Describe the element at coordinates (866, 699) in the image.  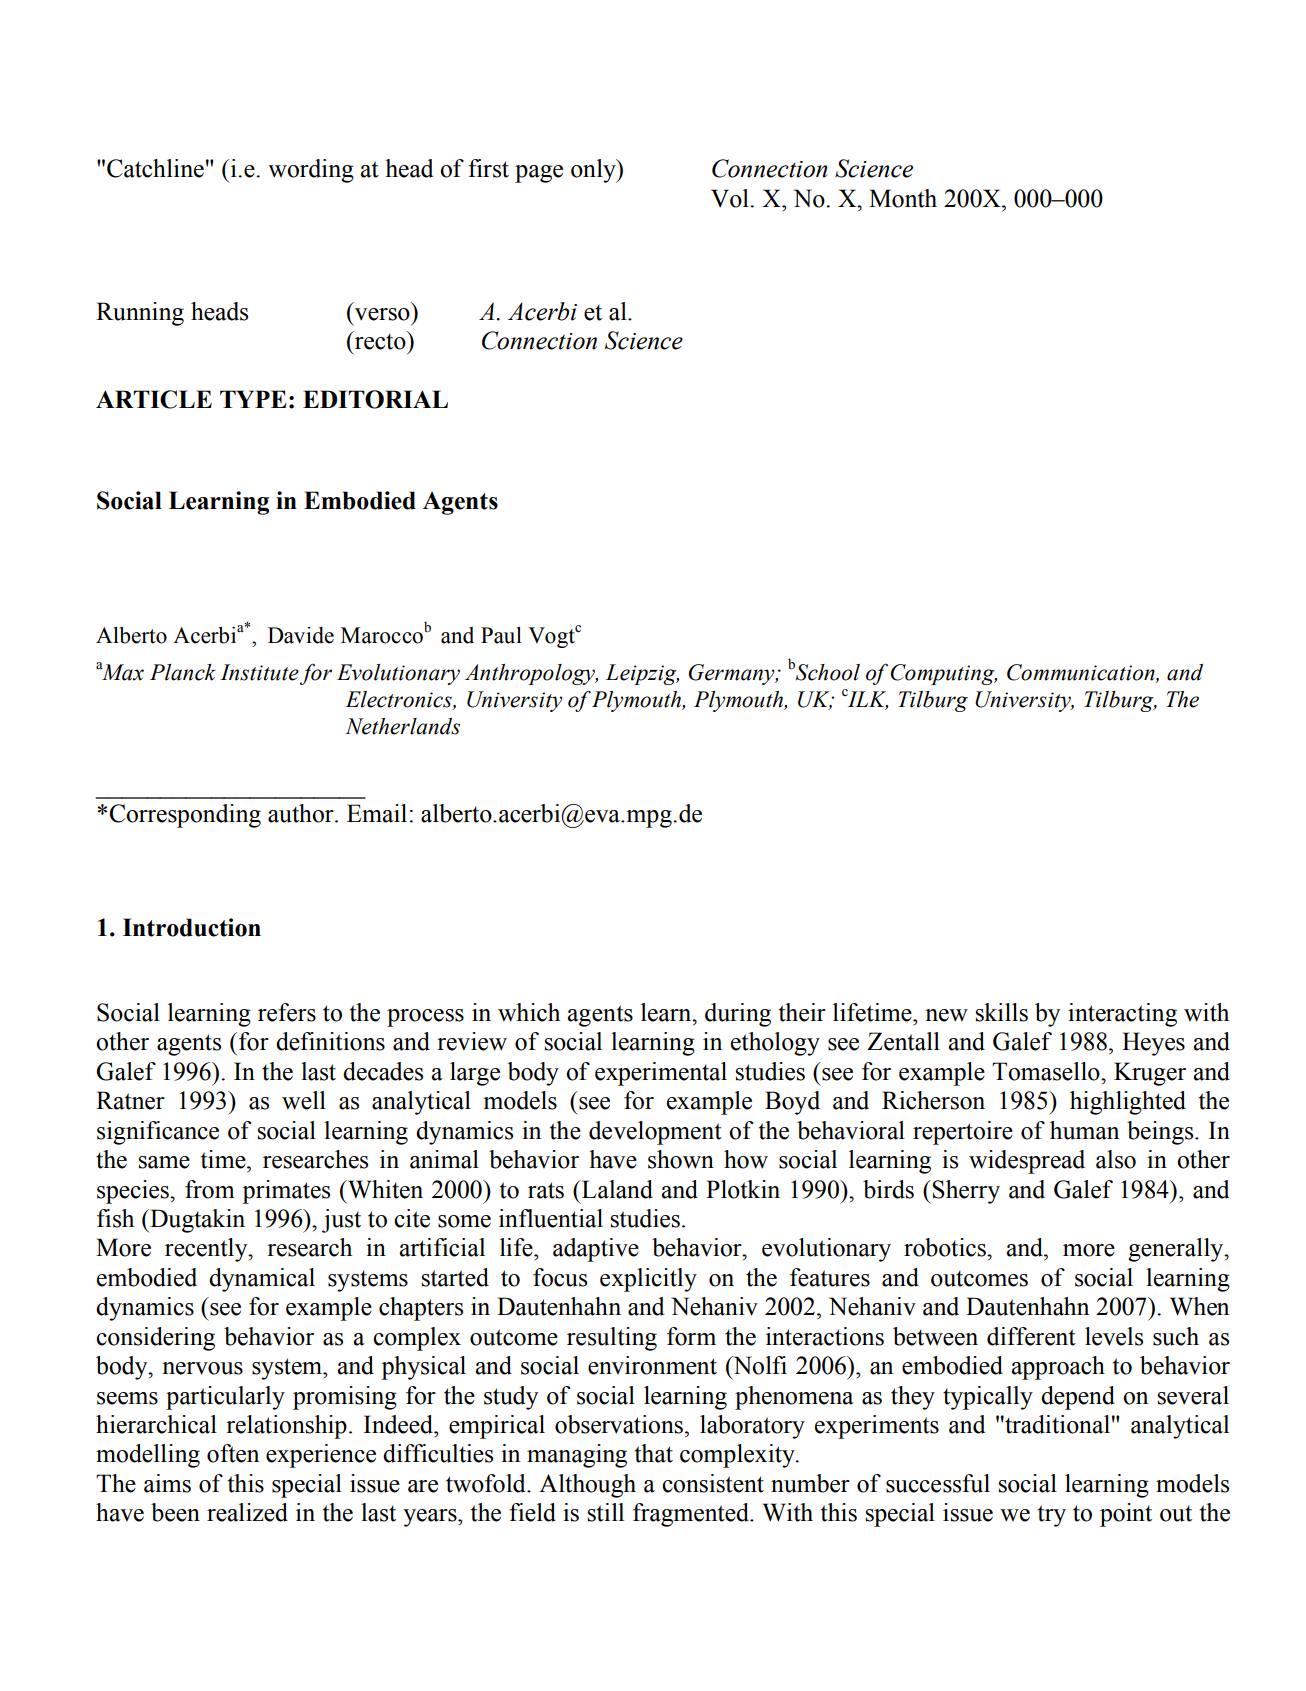
I see `ILK` at that location.
